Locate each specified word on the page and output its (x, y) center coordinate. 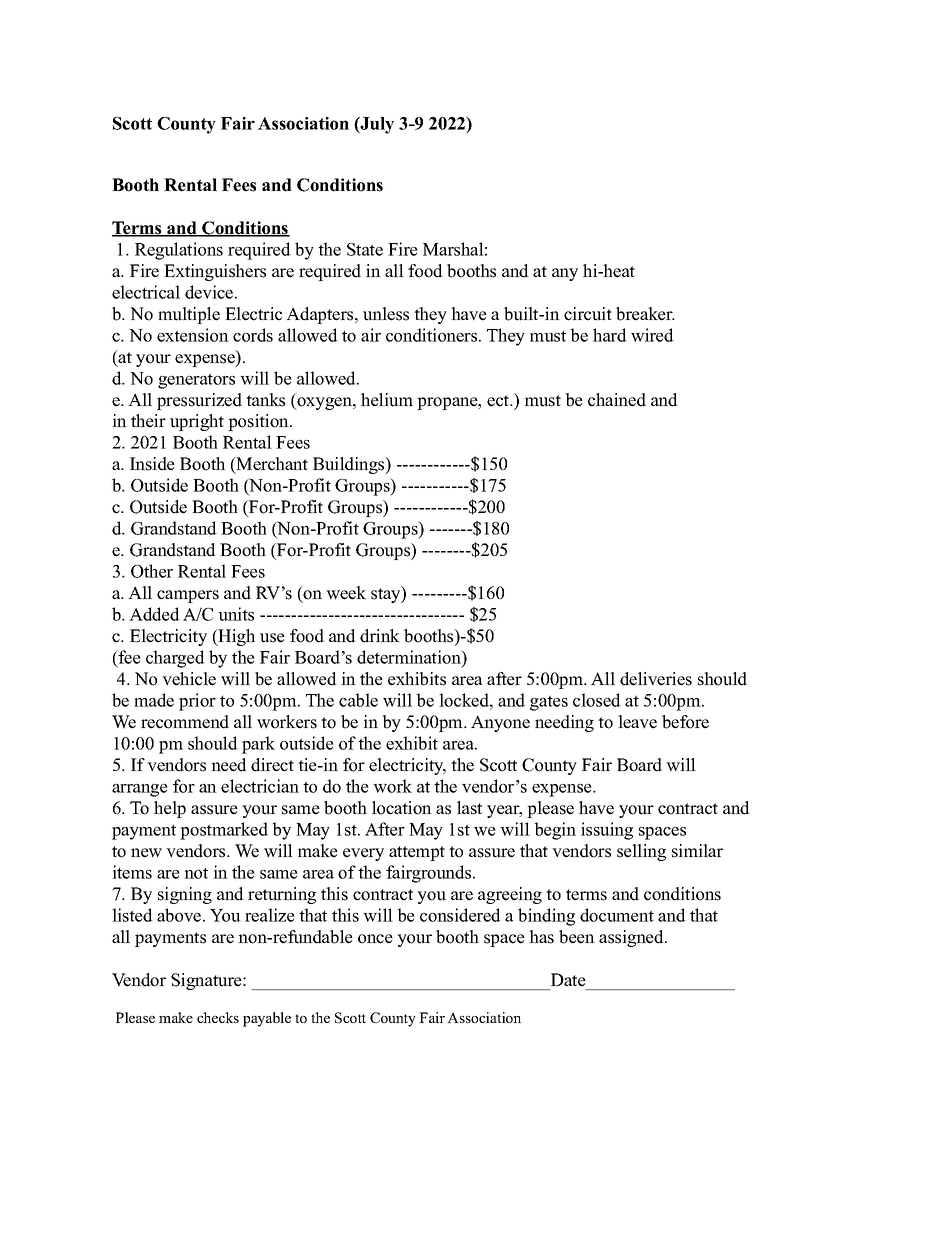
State (365, 249)
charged (175, 659)
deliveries (656, 679)
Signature (207, 981)
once (375, 939)
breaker (645, 314)
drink (380, 636)
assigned (632, 938)
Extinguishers (215, 272)
